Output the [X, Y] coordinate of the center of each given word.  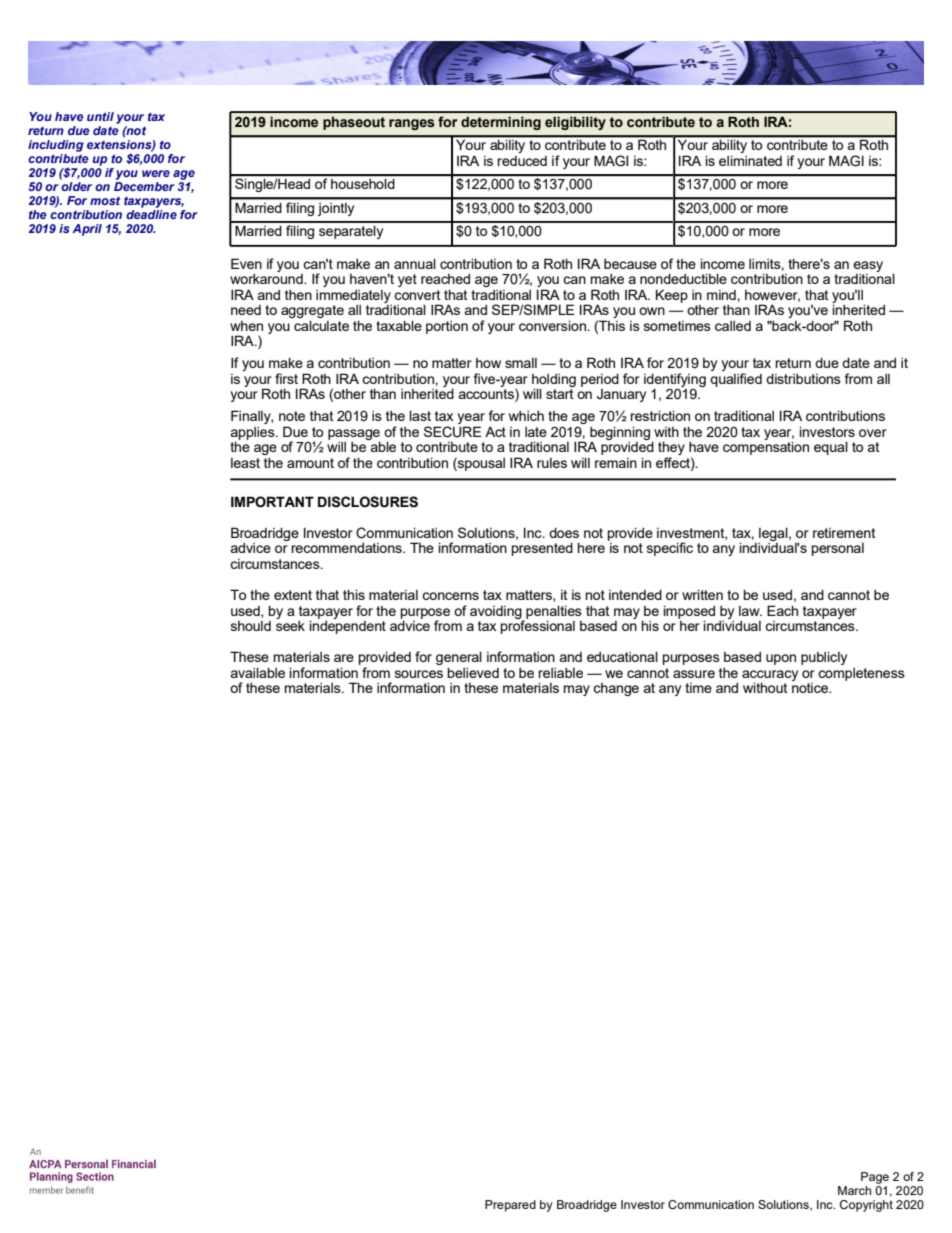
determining [501, 123]
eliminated [750, 160]
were [156, 173]
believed [473, 672]
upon [781, 659]
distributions [803, 378]
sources [419, 674]
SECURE [452, 432]
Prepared [510, 1206]
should [251, 626]
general [459, 659]
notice [811, 688]
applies [254, 434]
